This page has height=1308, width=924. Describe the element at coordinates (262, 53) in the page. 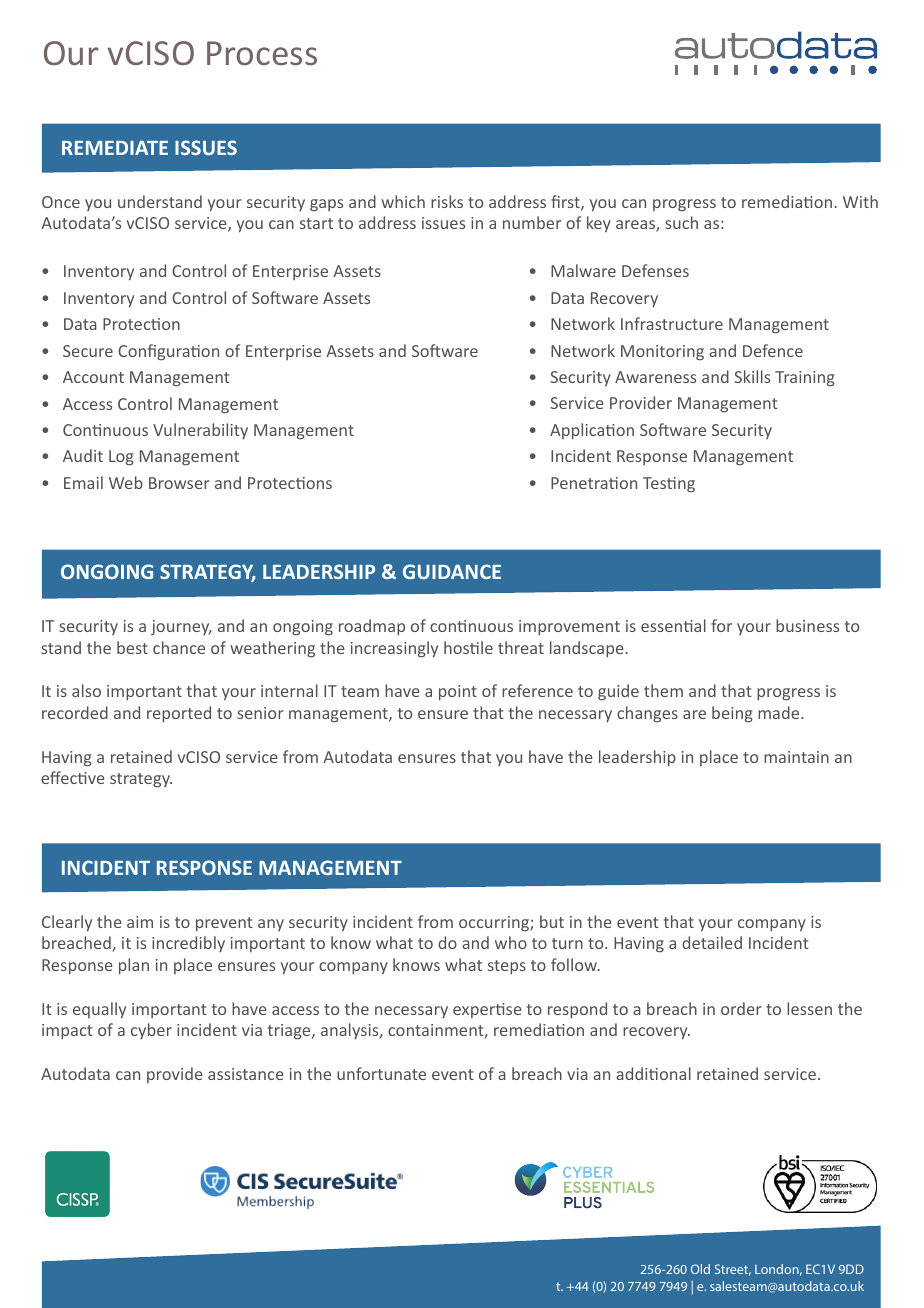

I see `Process` at that location.
